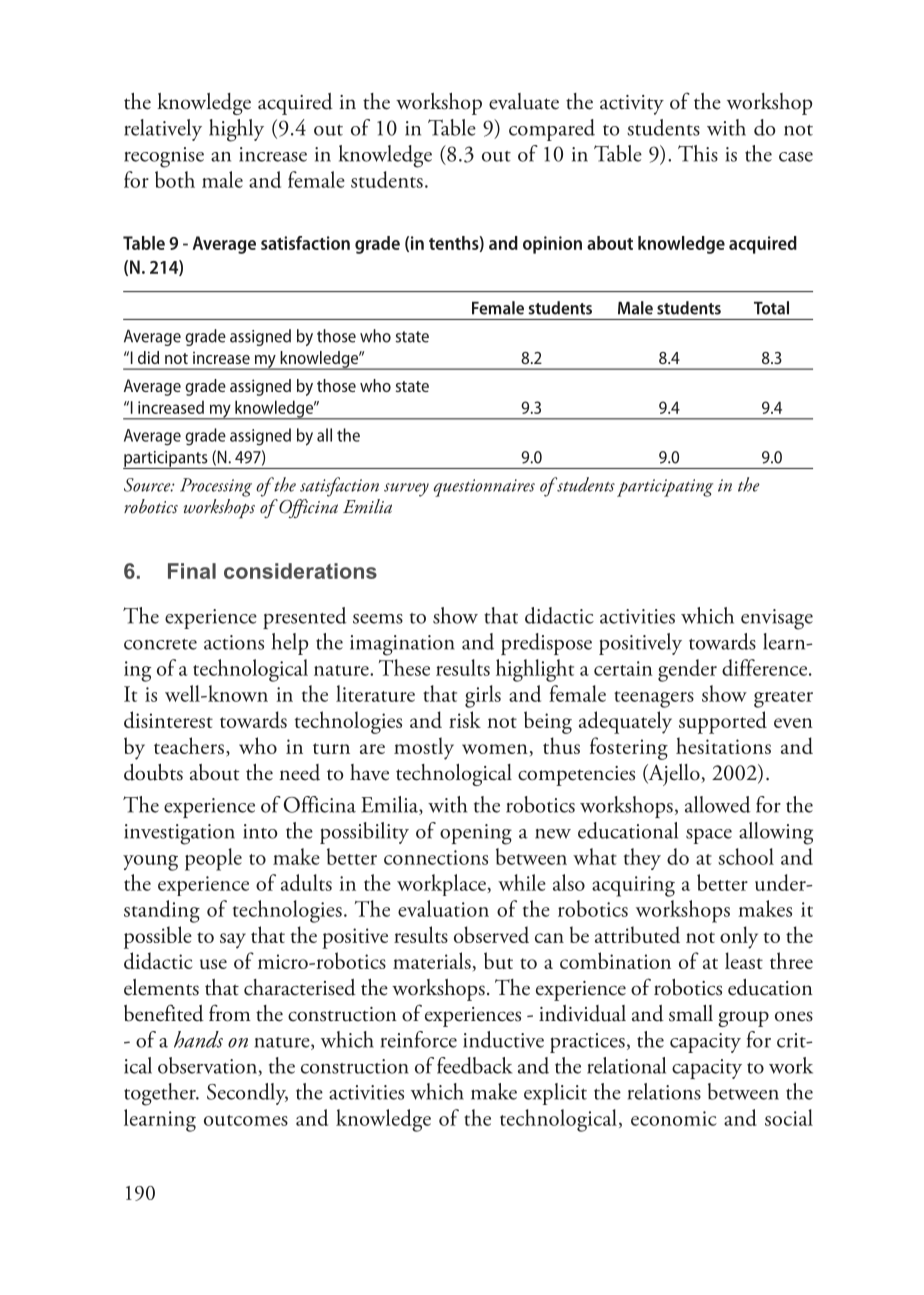 The height and width of the screenshot is (1295, 924). I want to click on participating, so click(665, 488).
